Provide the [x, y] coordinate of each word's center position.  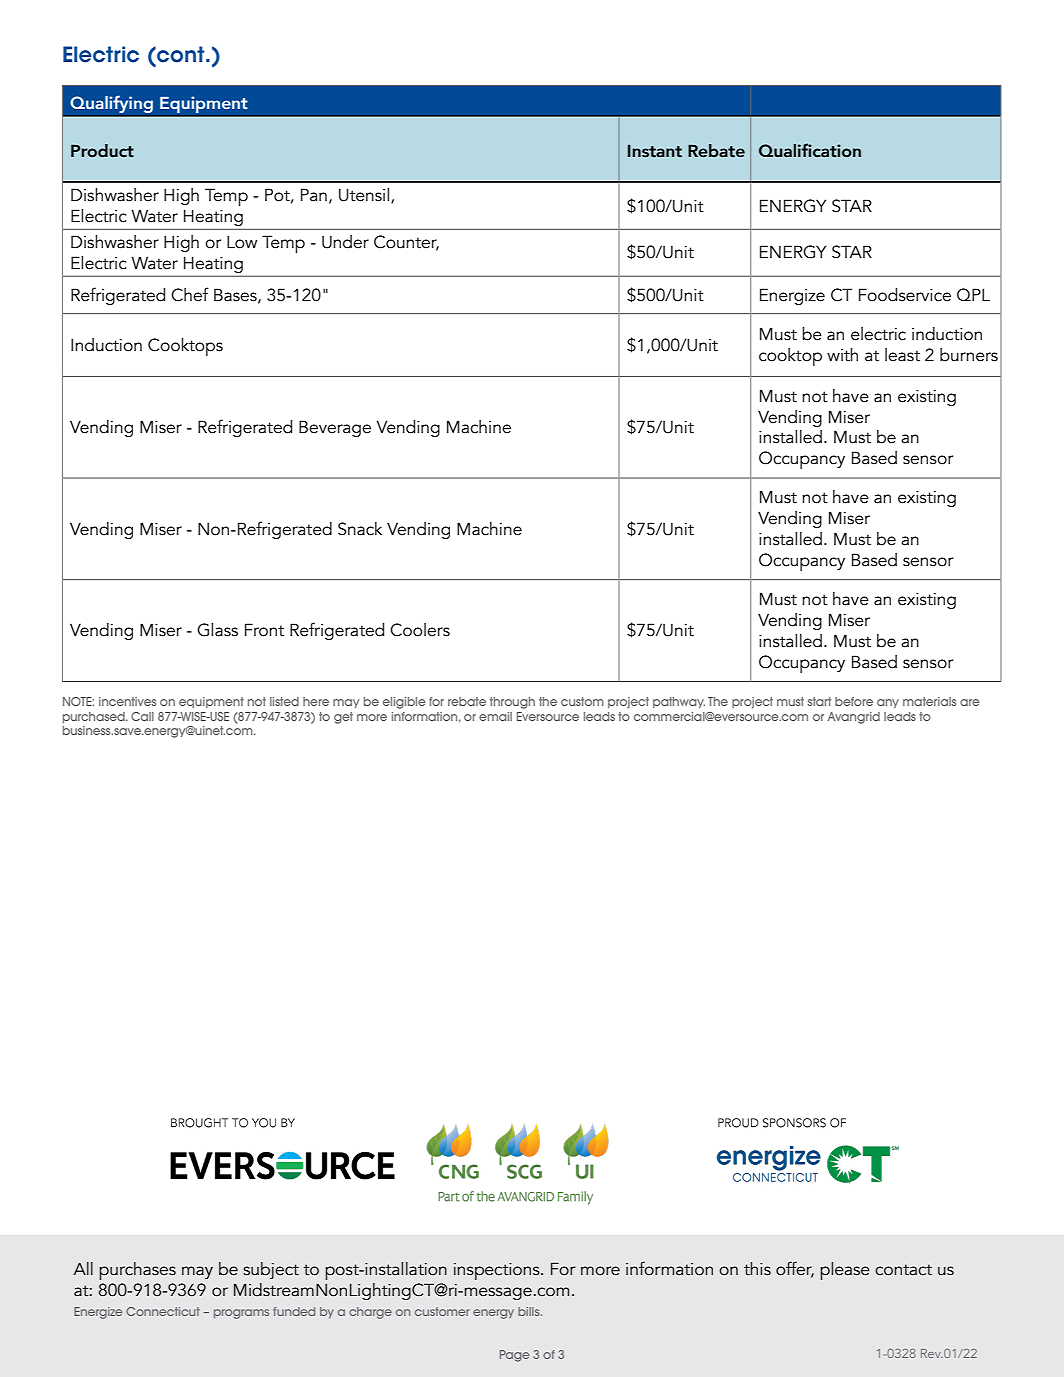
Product [102, 151]
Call [142, 716]
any [888, 703]
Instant [655, 151]
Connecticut [163, 1311]
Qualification [810, 150]
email [495, 716]
